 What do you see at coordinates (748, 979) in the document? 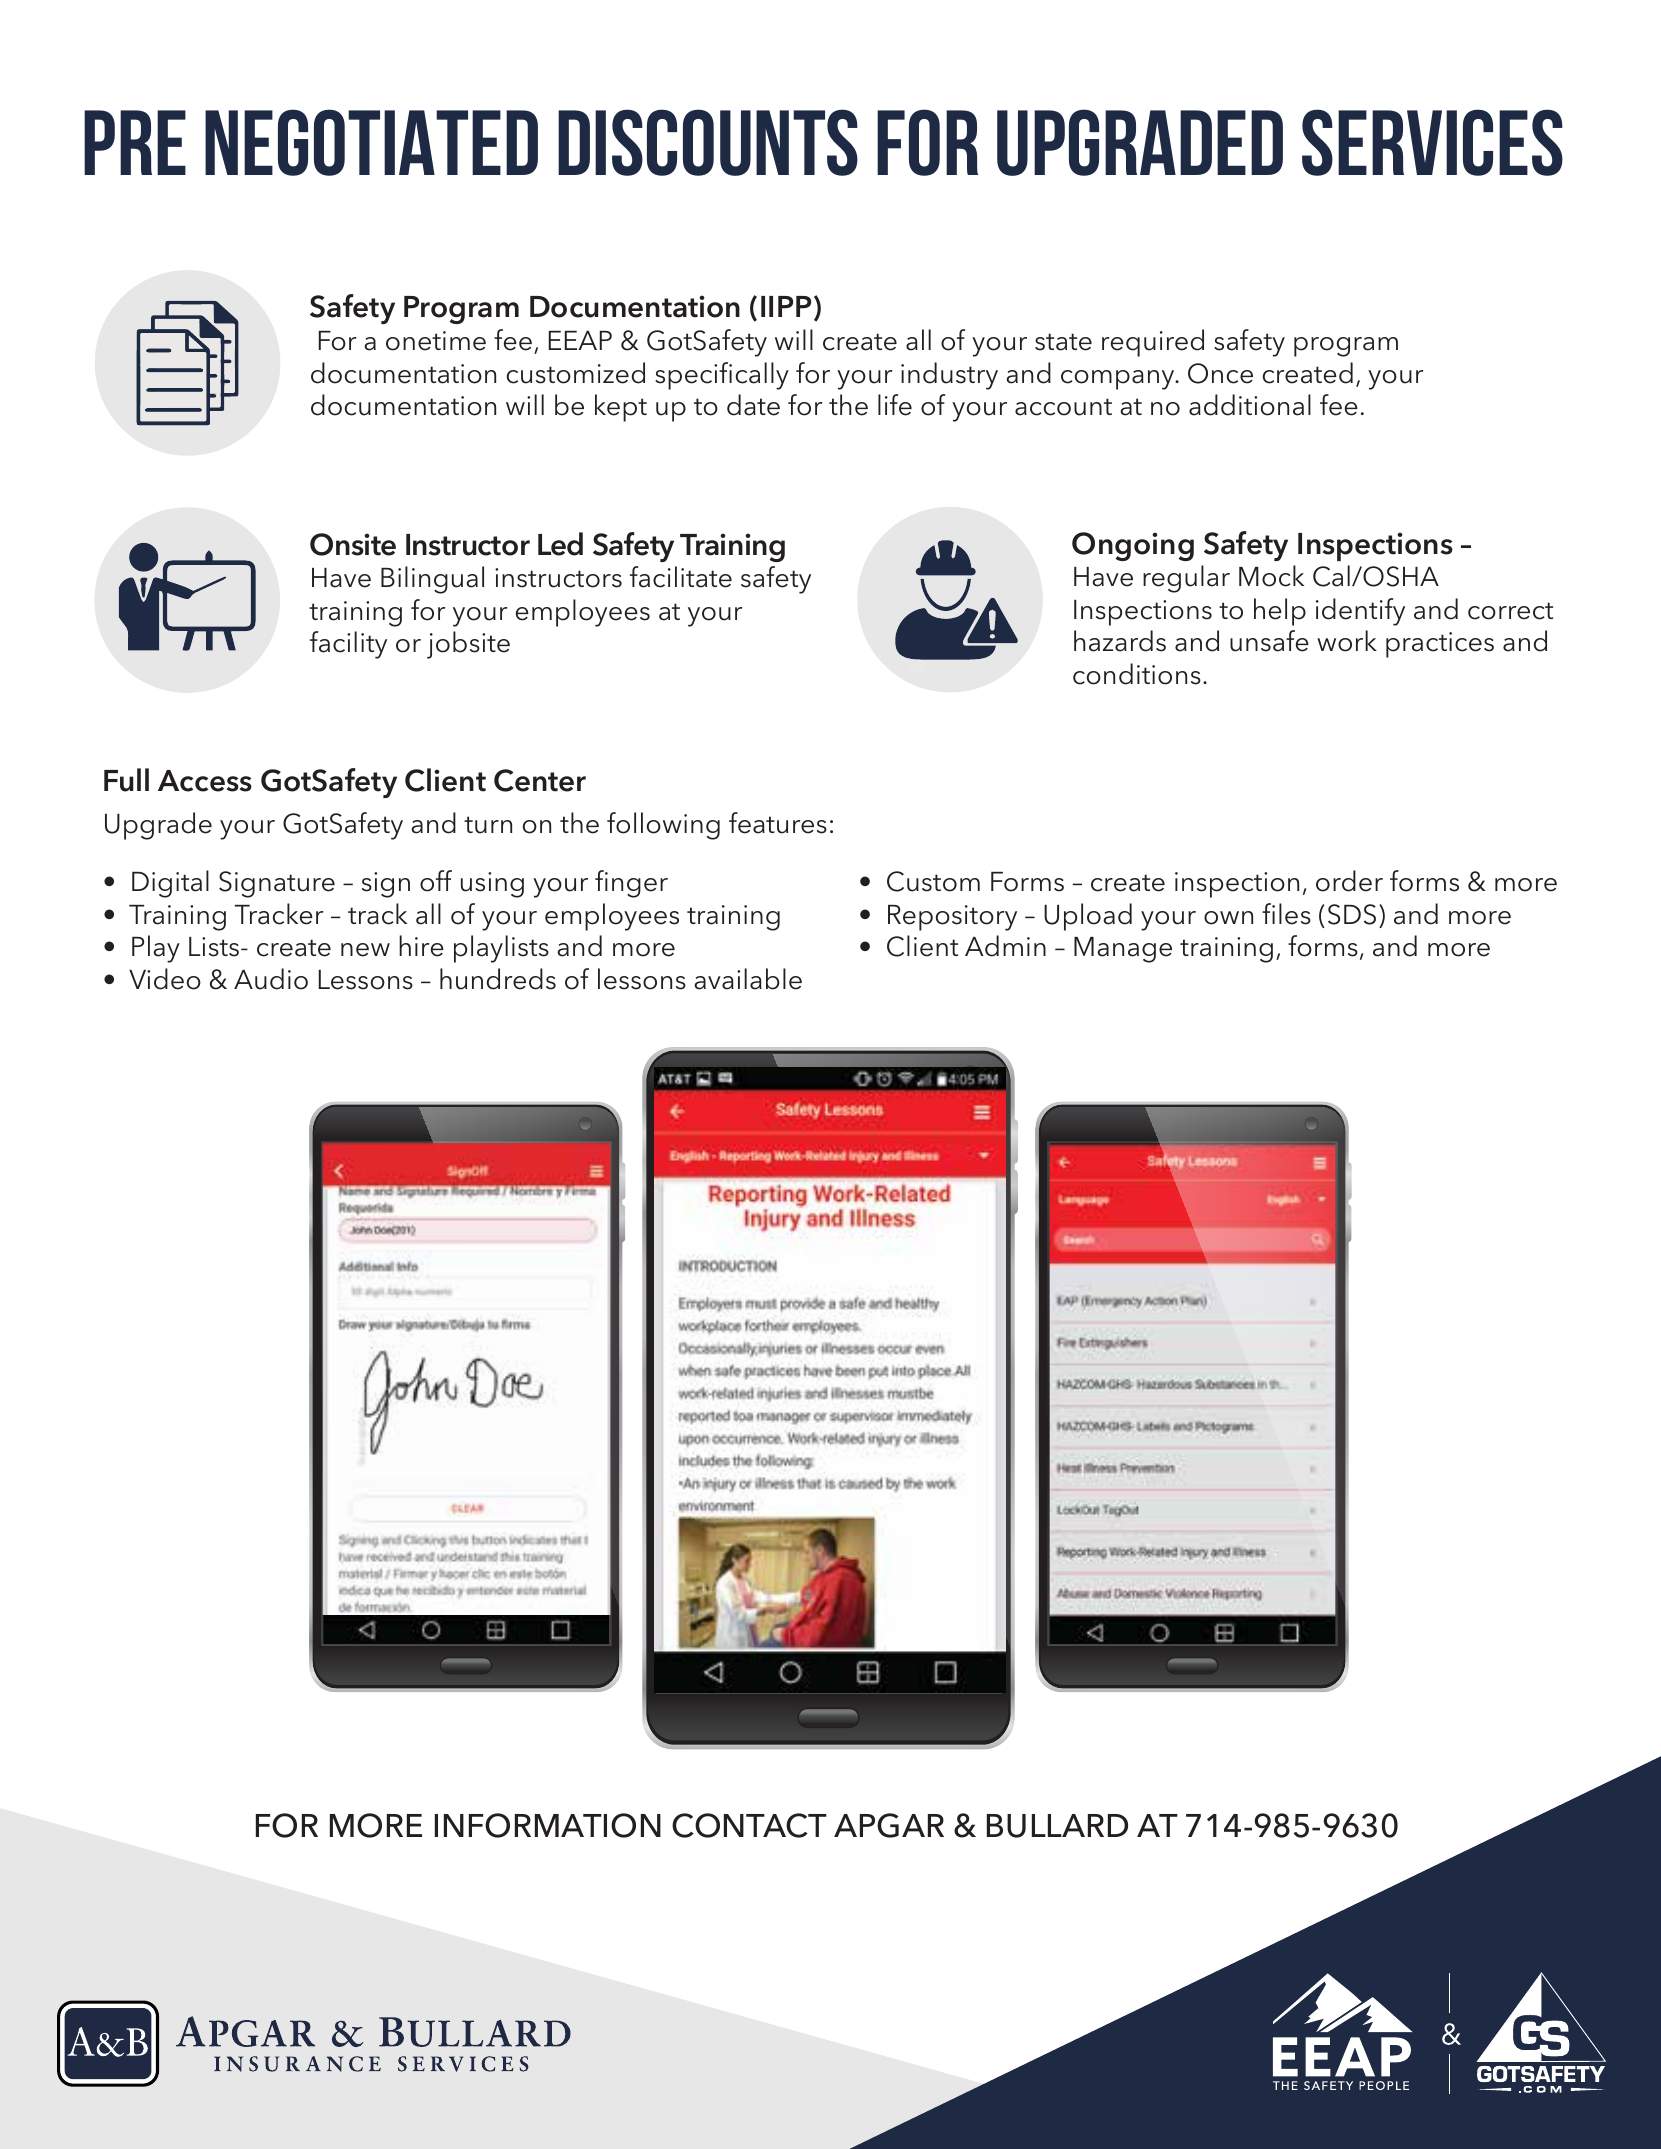
I see `available` at bounding box center [748, 979].
